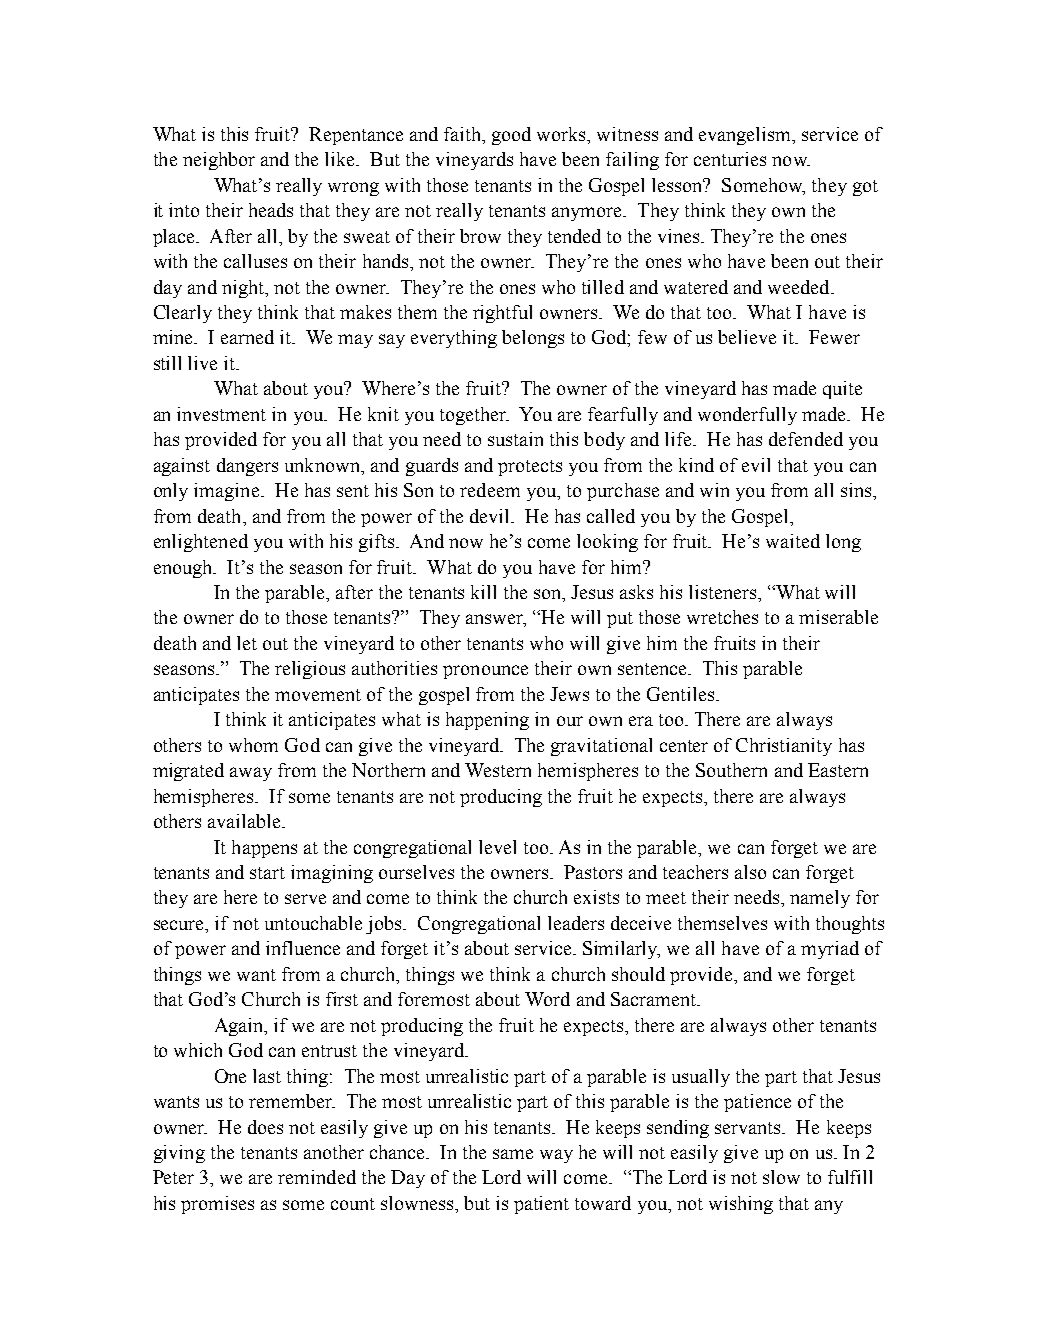 Image resolution: width=1039 pixels, height=1344 pixels. Describe the element at coordinates (485, 672) in the page. I see `pronounce` at that location.
